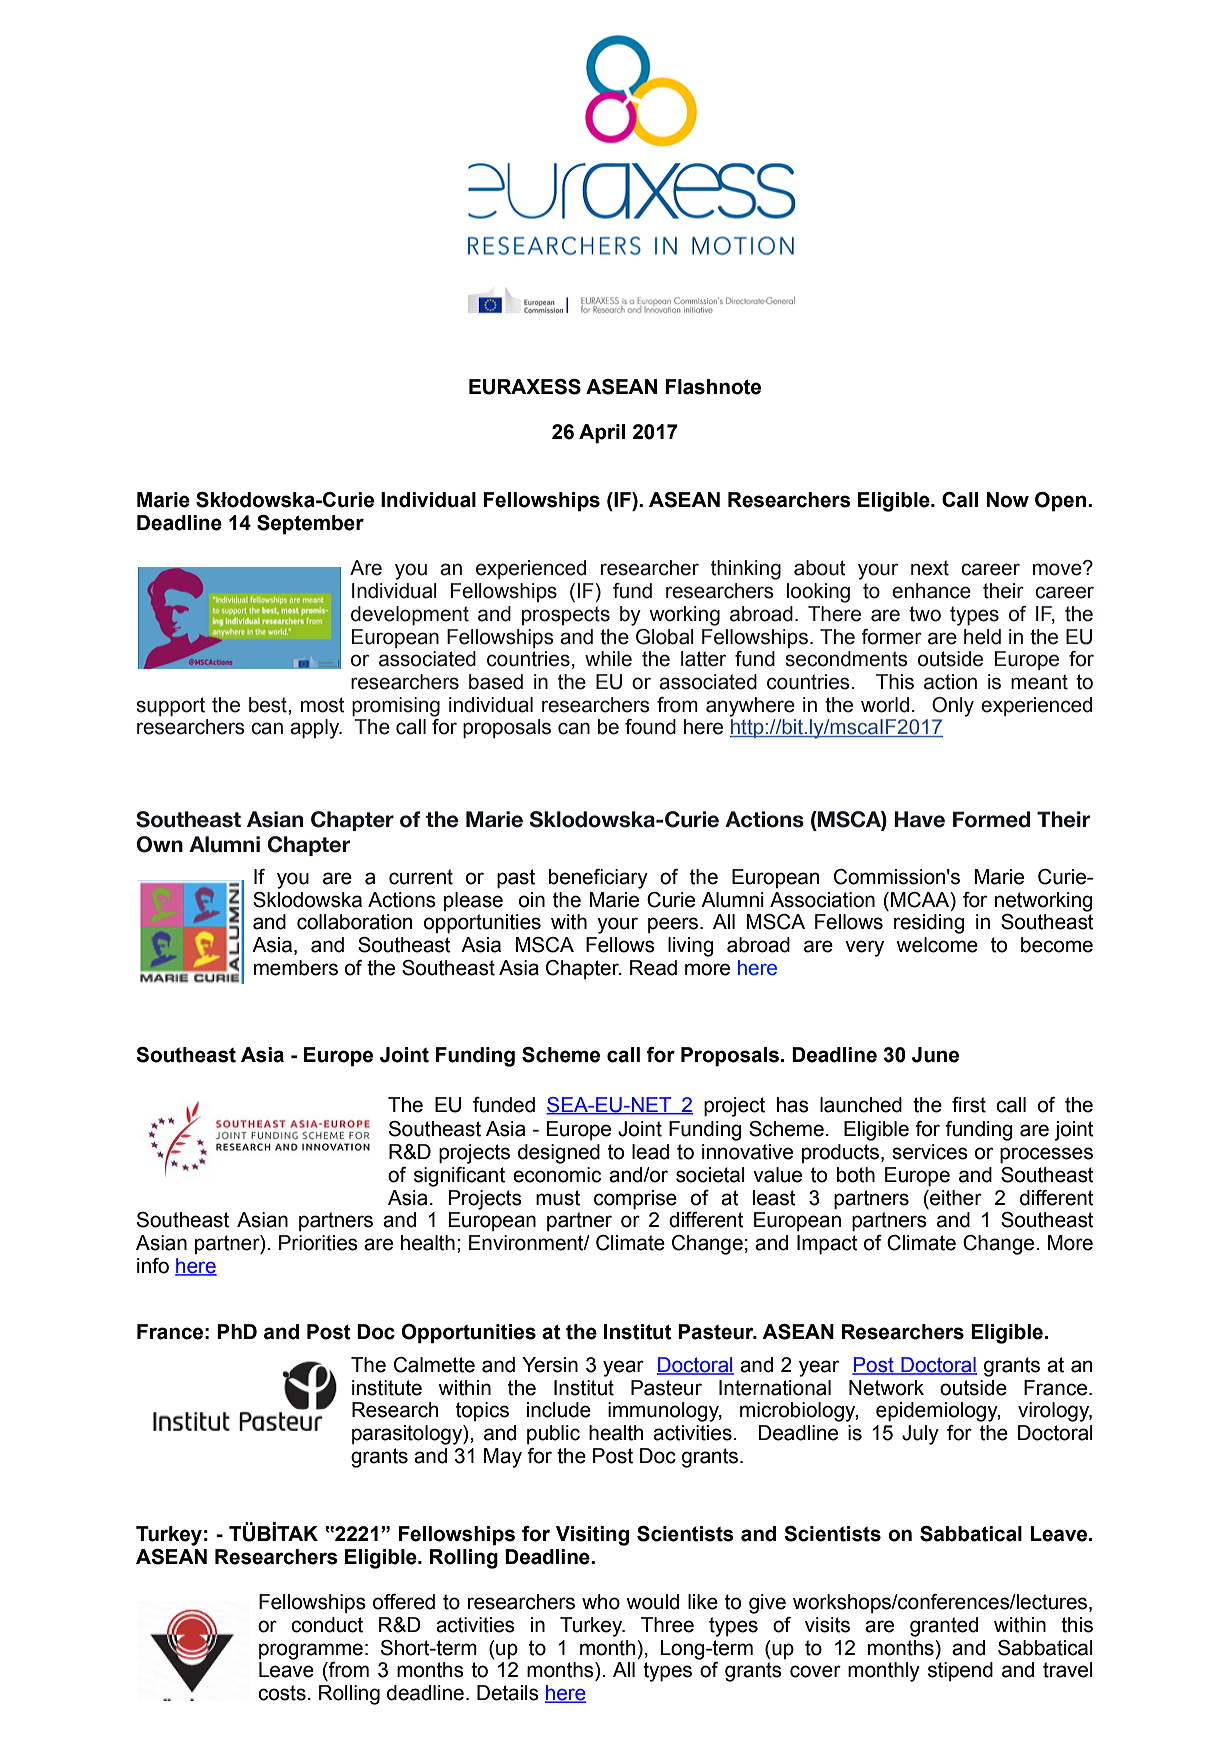 This image has height=1738, width=1230. I want to click on April, so click(602, 434).
